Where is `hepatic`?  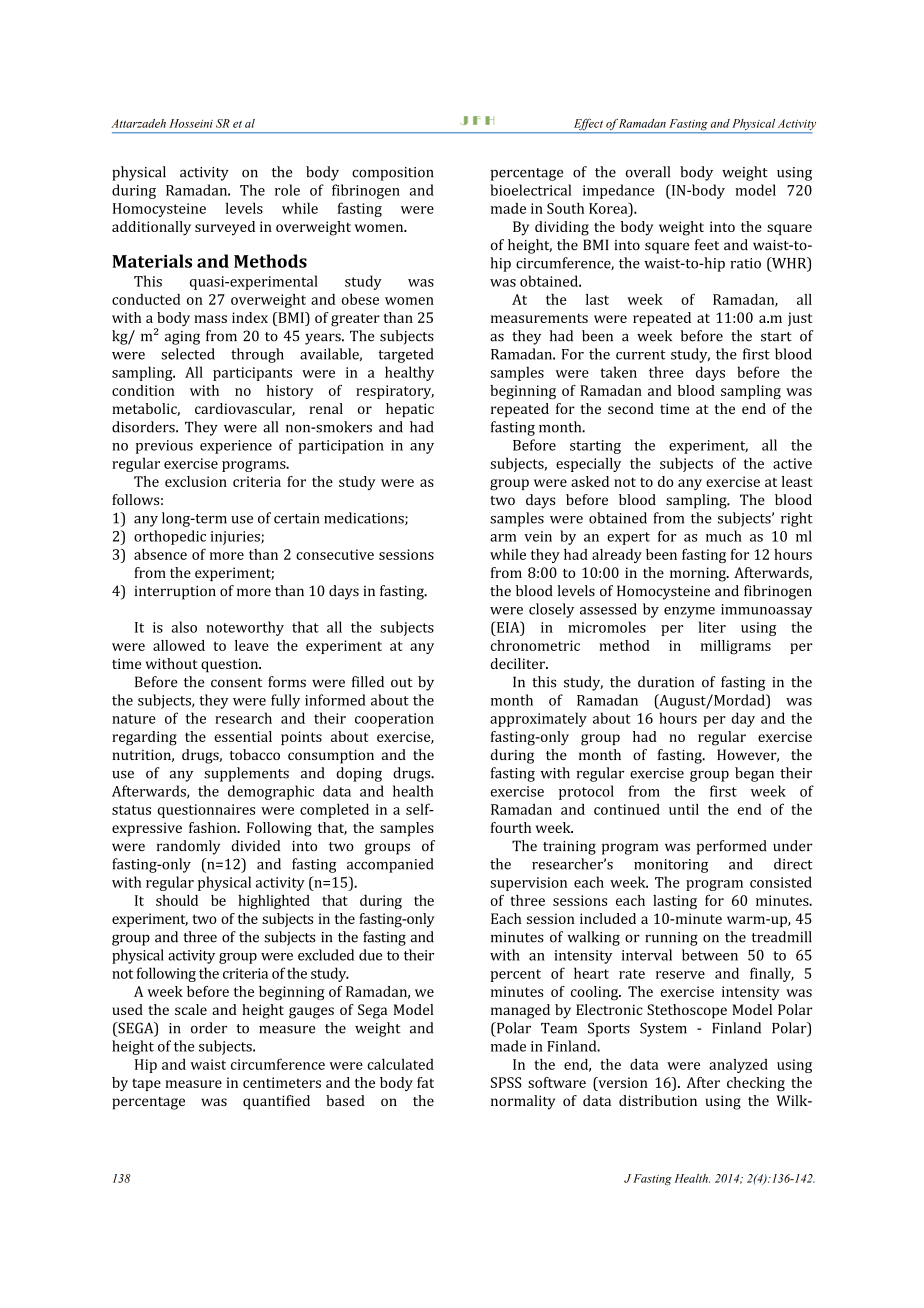 hepatic is located at coordinates (410, 410).
